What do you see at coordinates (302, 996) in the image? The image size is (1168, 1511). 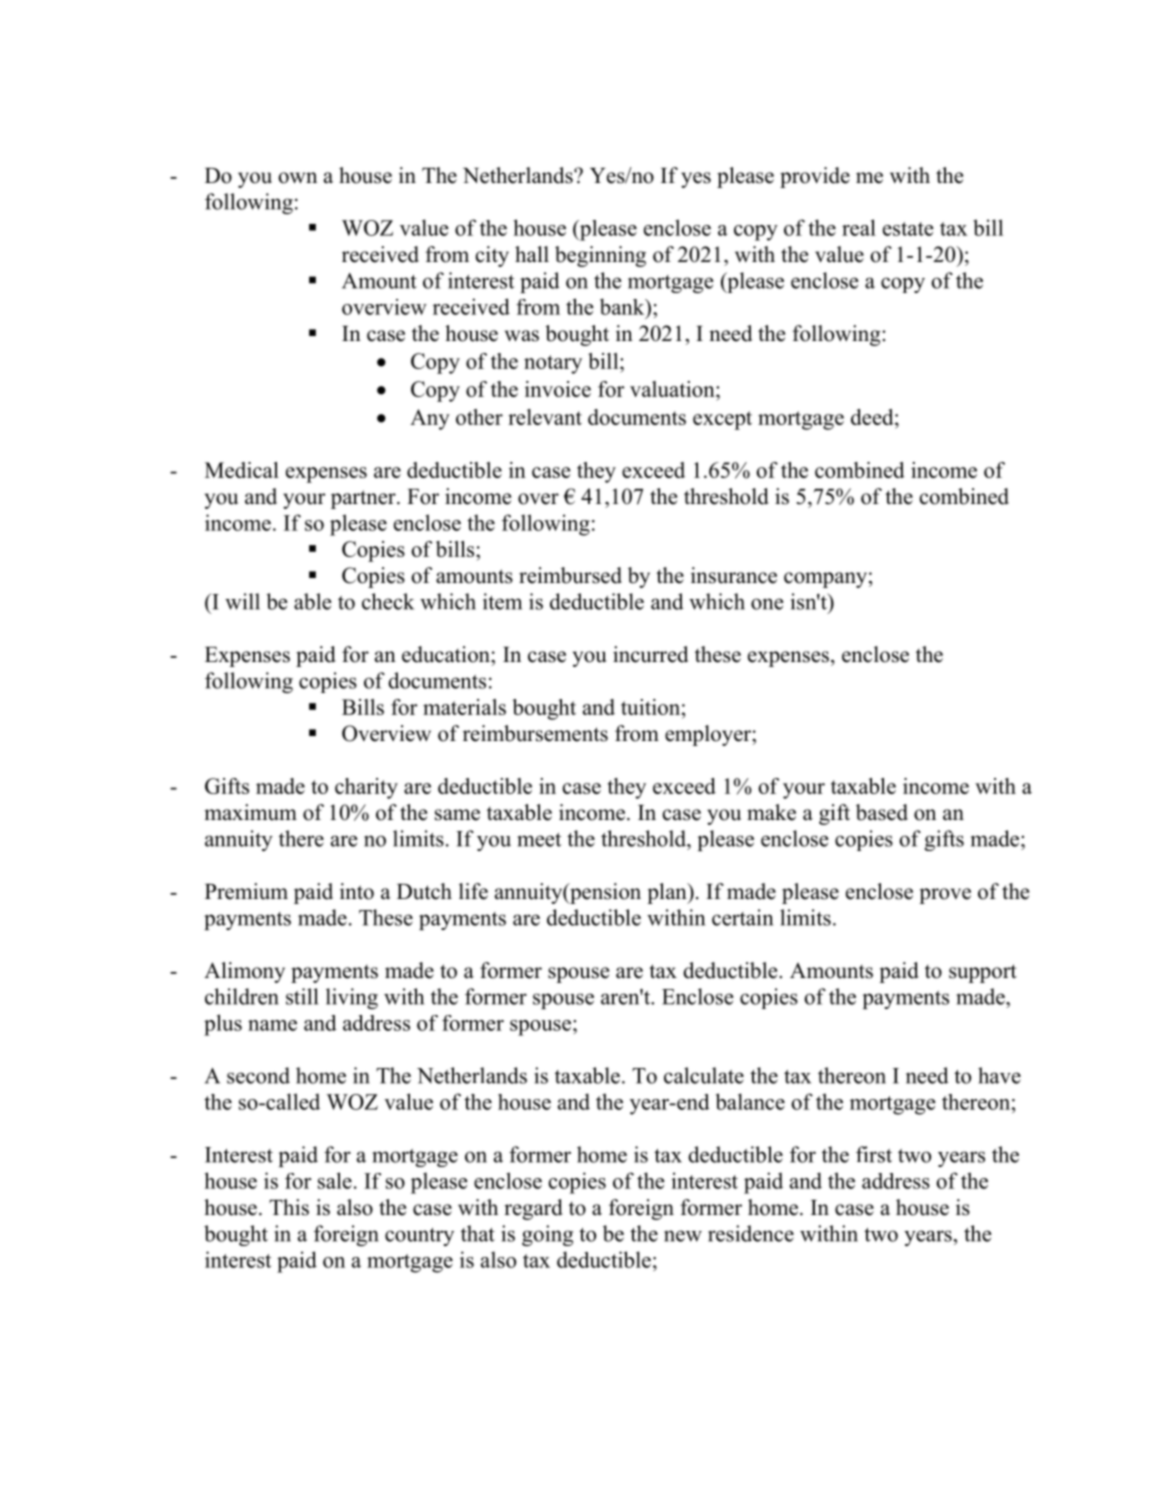 I see `still` at bounding box center [302, 996].
